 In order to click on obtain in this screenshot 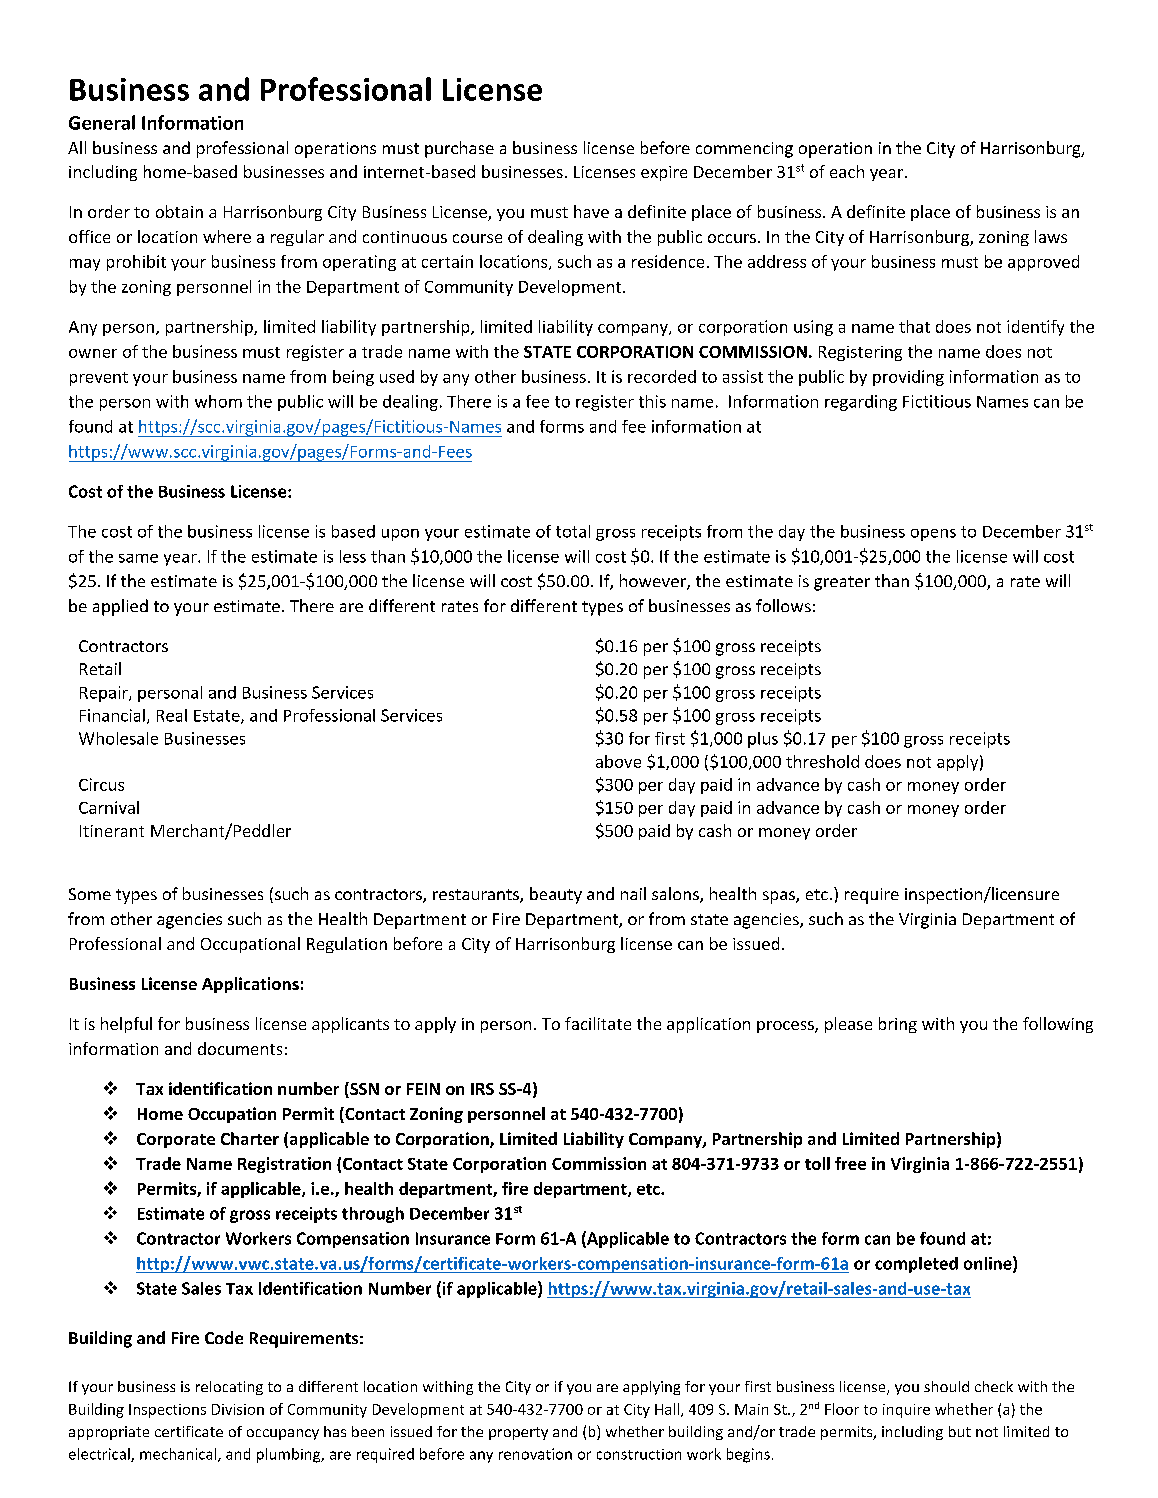, I will do `click(179, 211)`.
